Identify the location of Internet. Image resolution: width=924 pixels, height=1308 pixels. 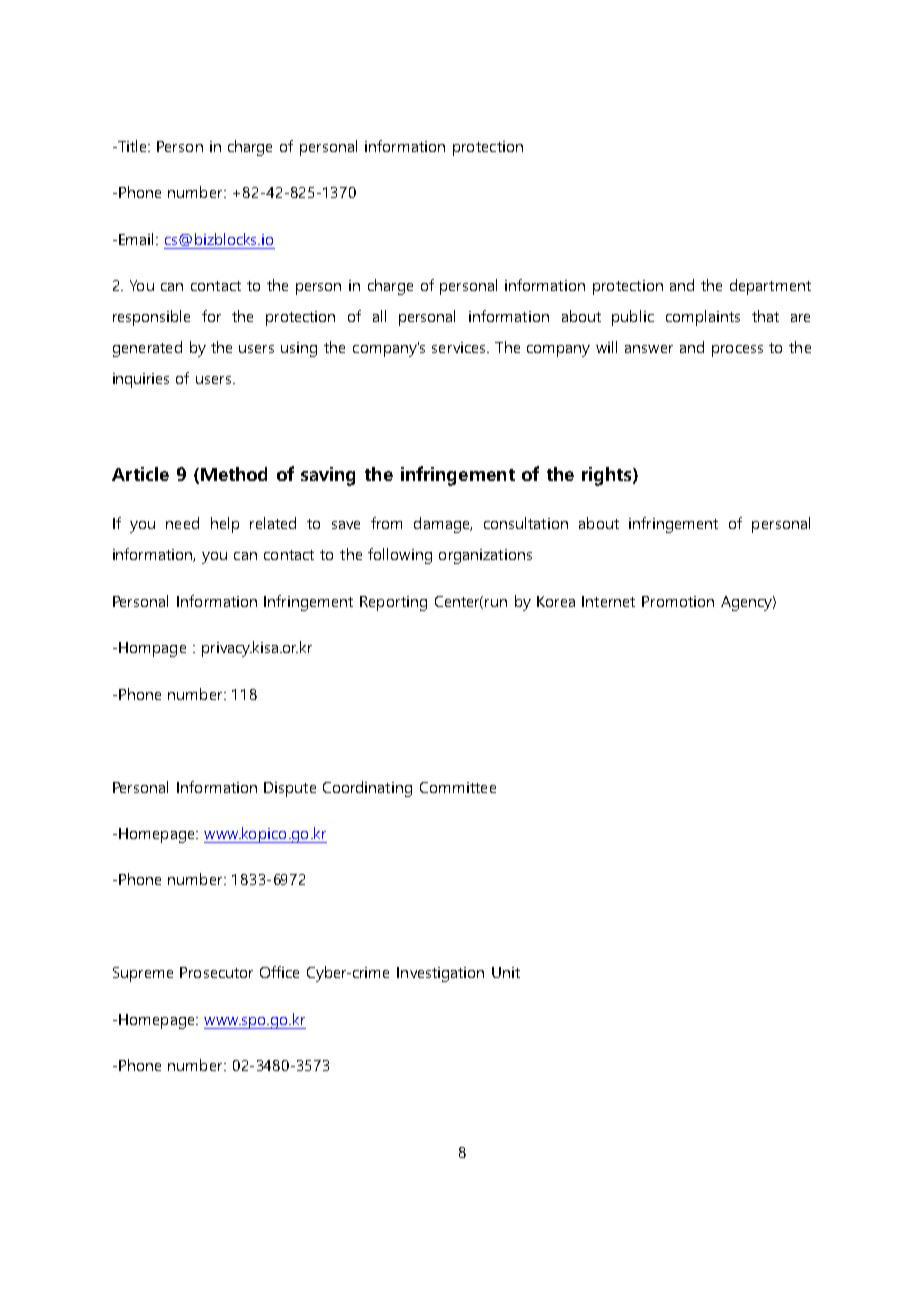
(608, 601).
